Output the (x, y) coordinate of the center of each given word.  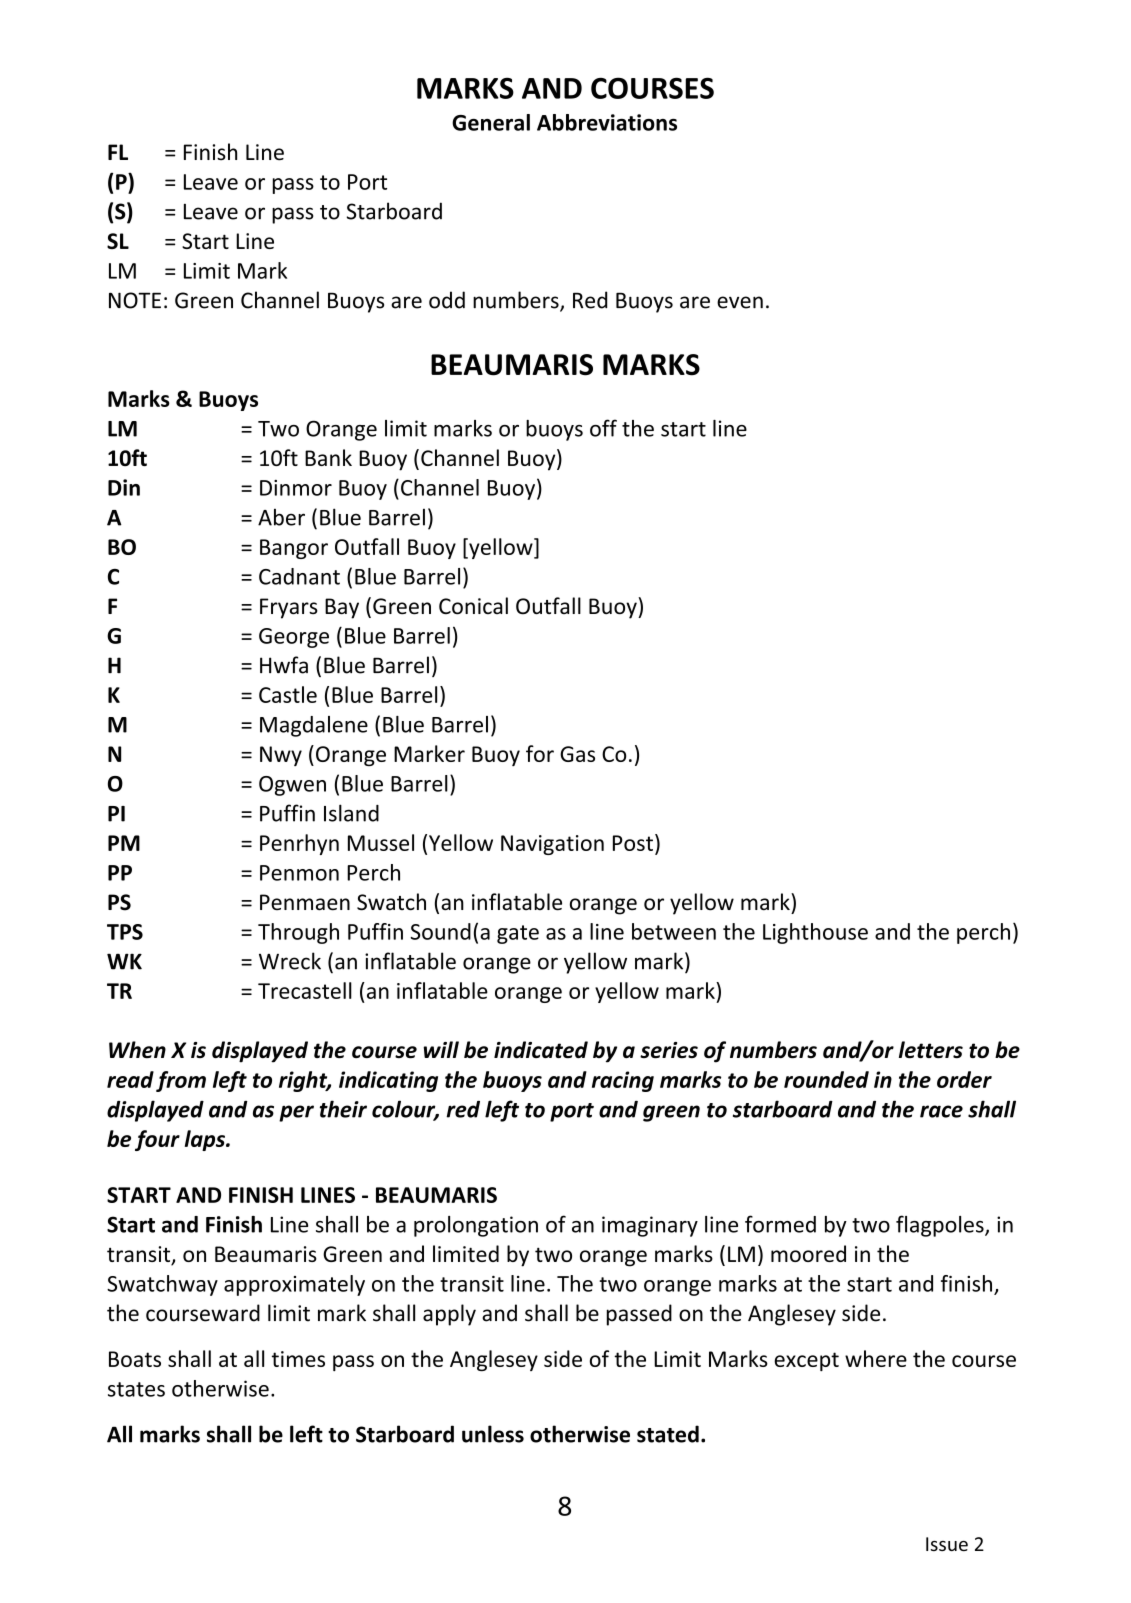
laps (206, 1140)
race (941, 1111)
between (674, 931)
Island (351, 813)
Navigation (552, 845)
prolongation (476, 1226)
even (740, 302)
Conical (473, 606)
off (603, 428)
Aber (281, 517)
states (136, 1389)
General (491, 122)
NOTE (135, 300)
